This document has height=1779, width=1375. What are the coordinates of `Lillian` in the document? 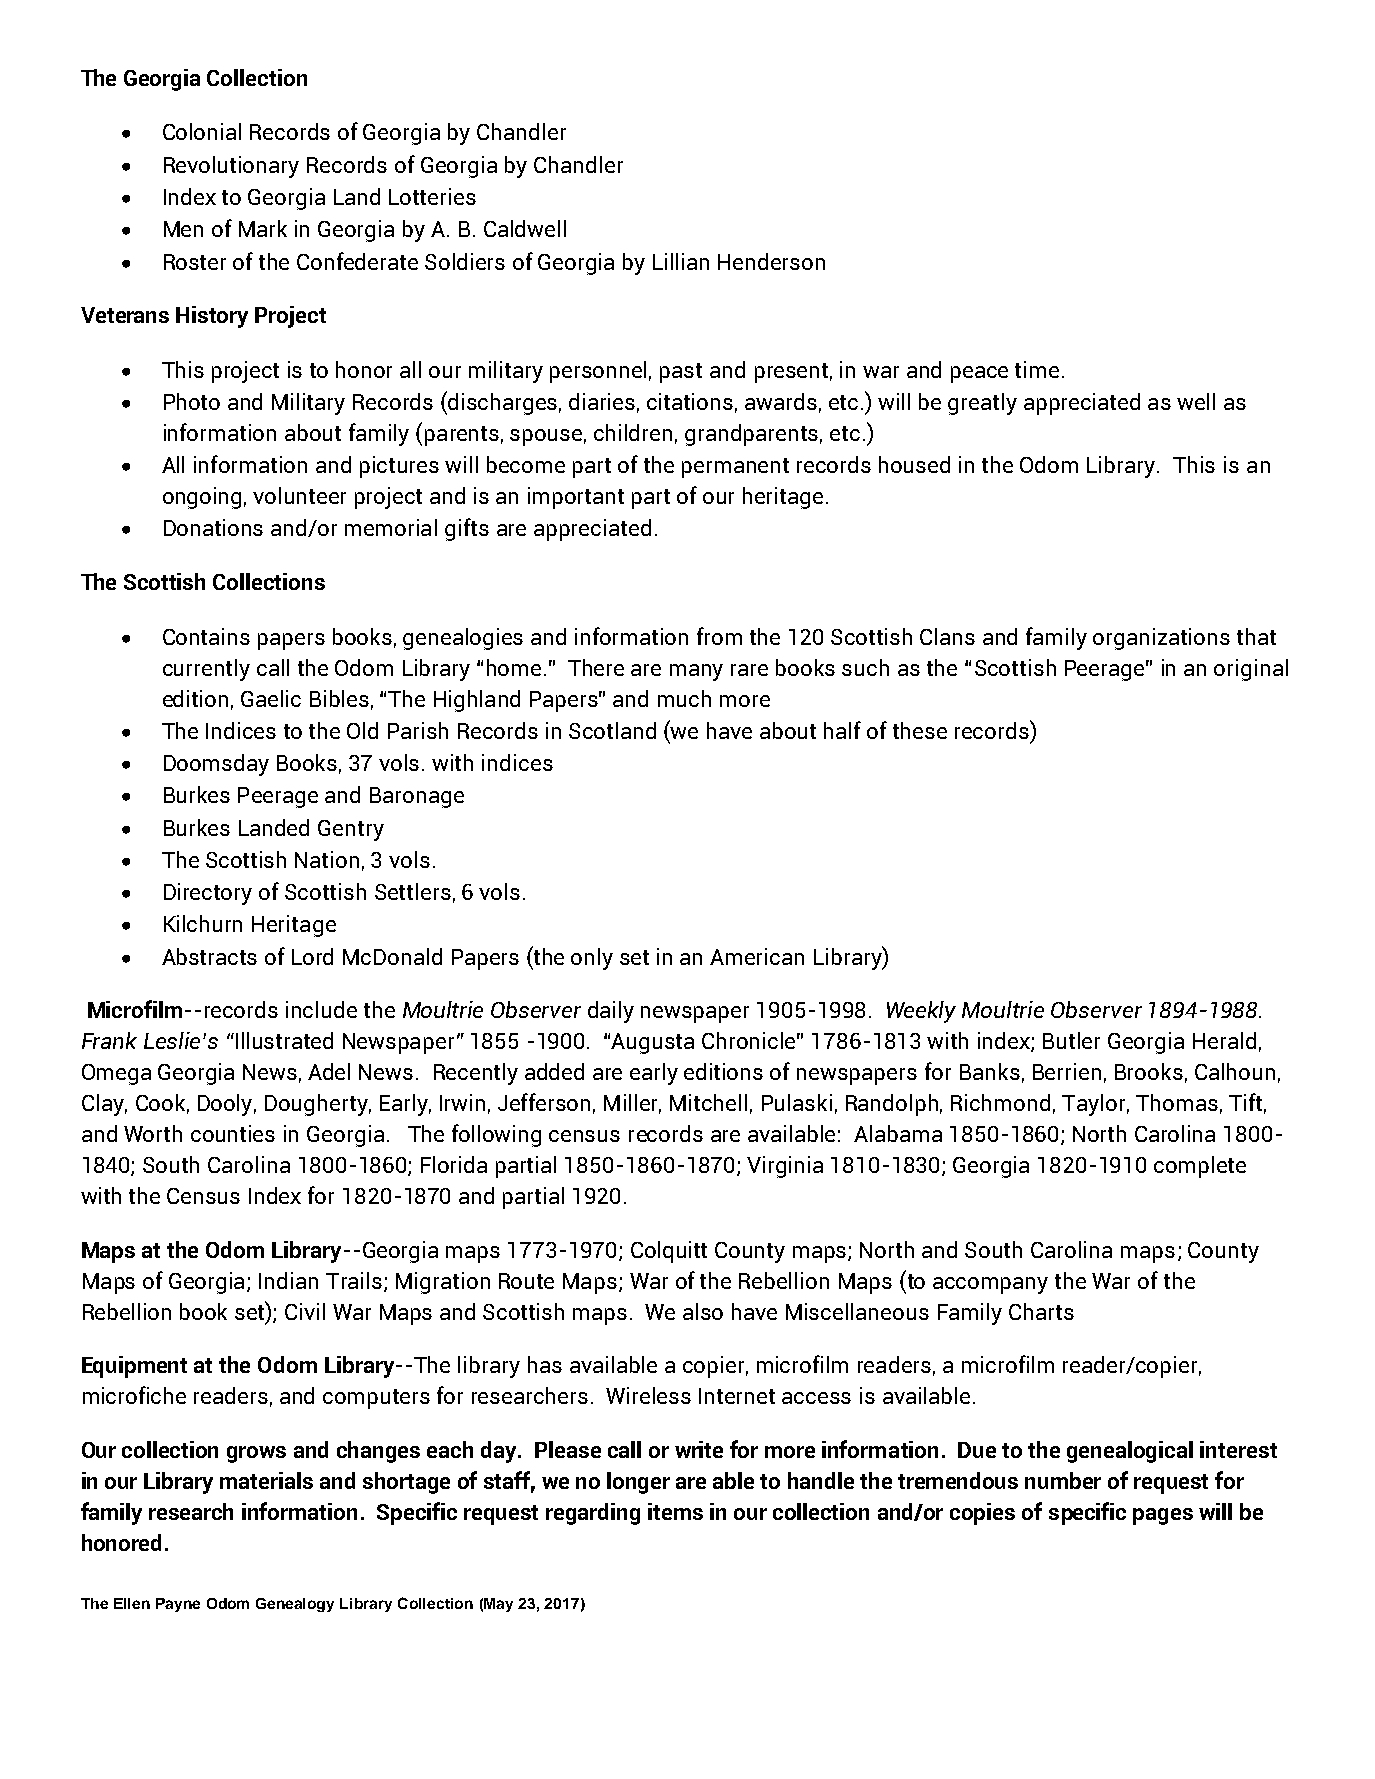 It's located at (681, 261).
